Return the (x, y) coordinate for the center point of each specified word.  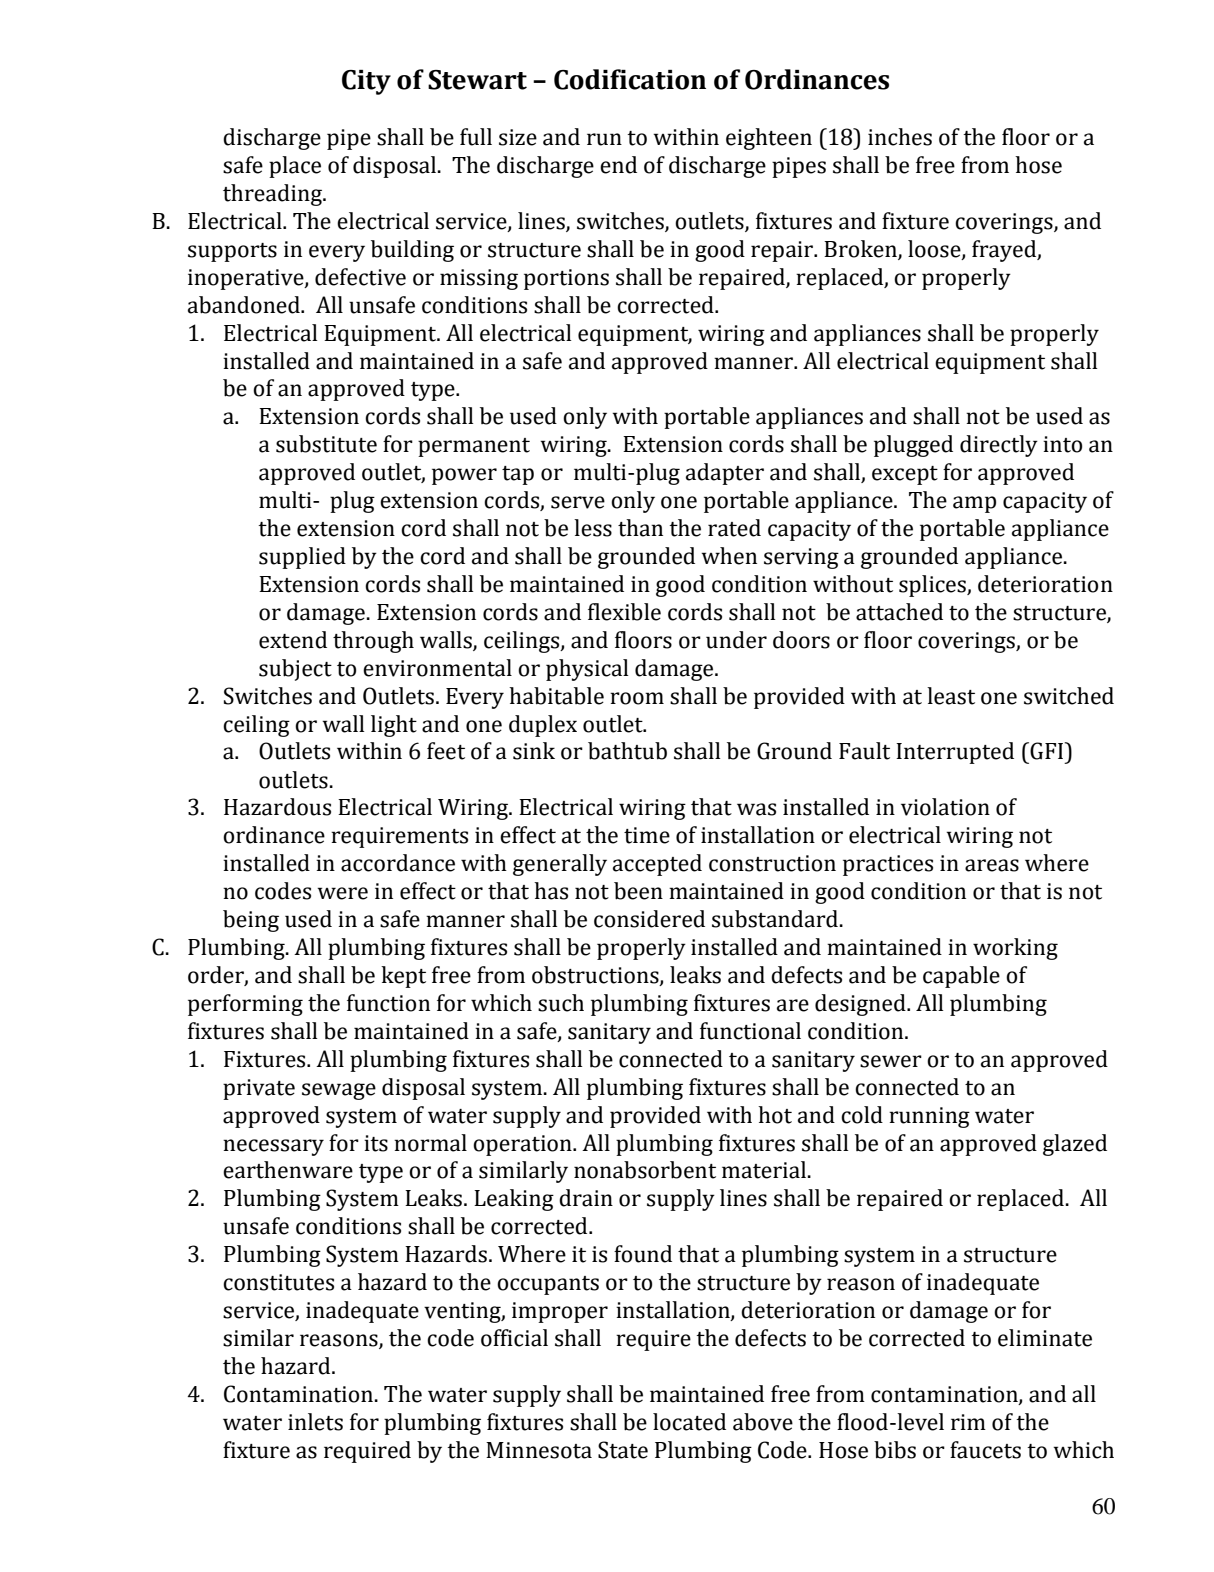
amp (974, 504)
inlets (315, 1422)
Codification (630, 79)
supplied (302, 558)
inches (900, 137)
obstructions (596, 976)
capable (961, 977)
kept (403, 977)
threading (273, 195)
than (640, 528)
